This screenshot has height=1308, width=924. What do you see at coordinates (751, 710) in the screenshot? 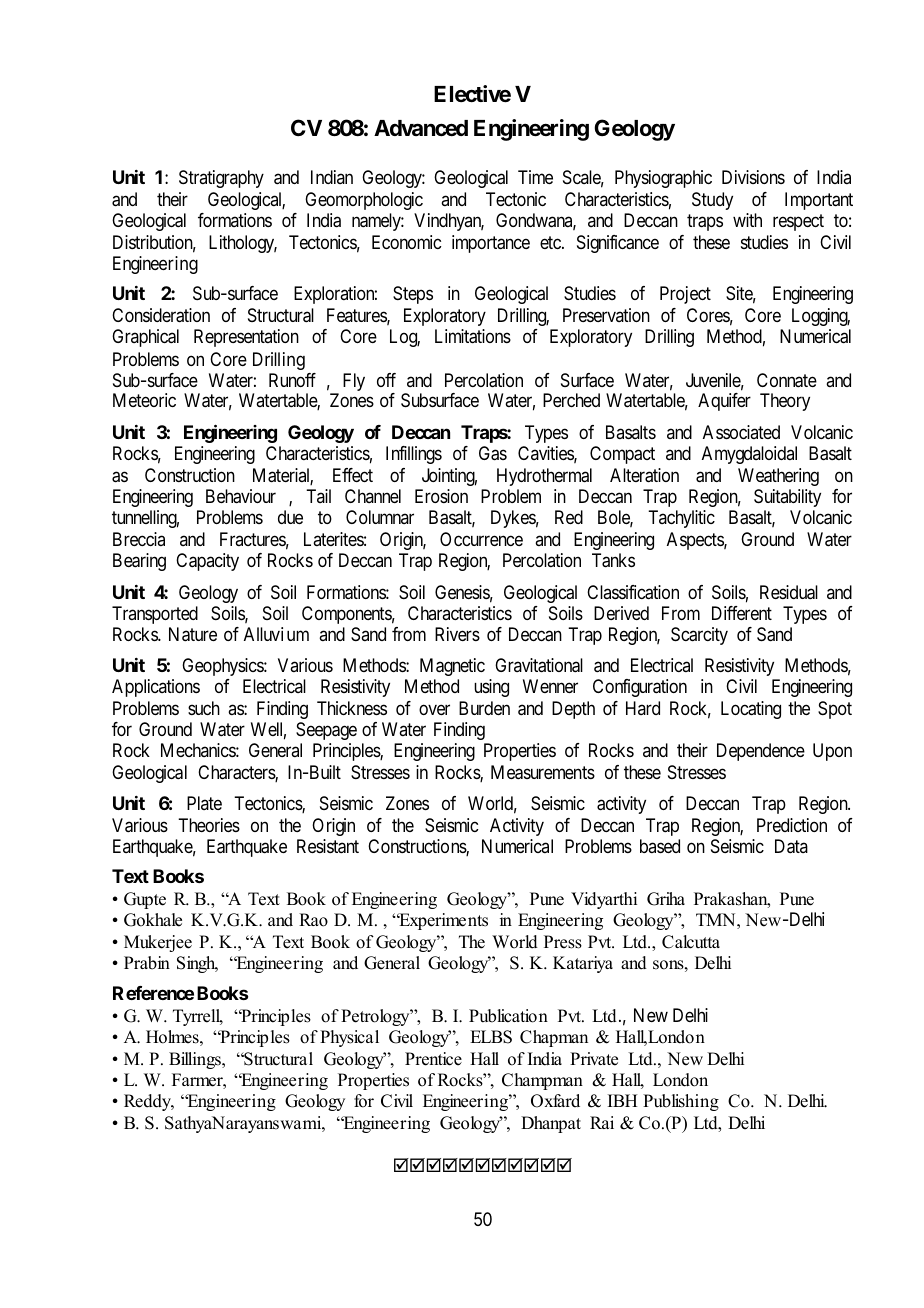
I see `Locating` at bounding box center [751, 710].
